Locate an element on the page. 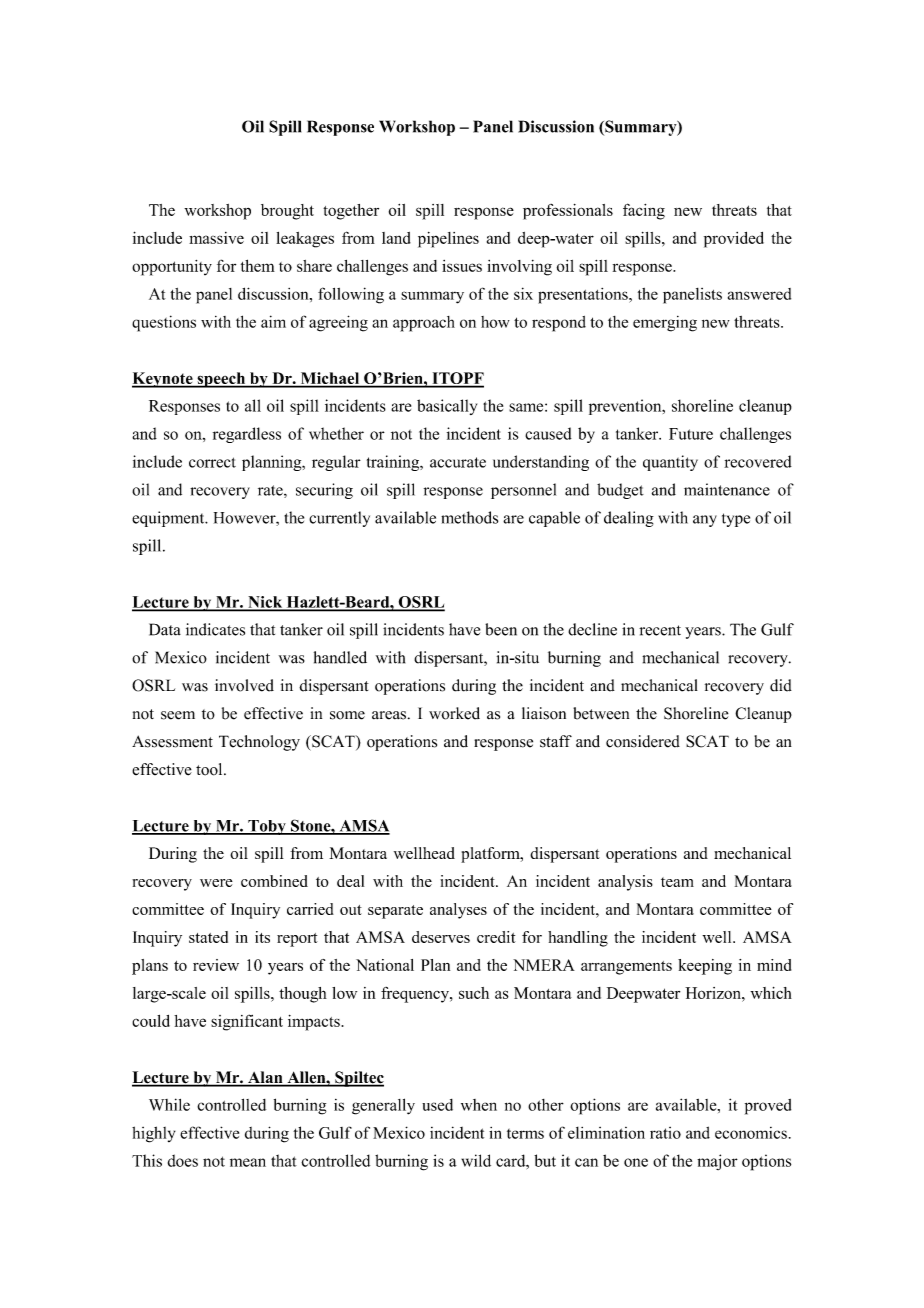 This page has width=924, height=1308. platform is located at coordinates (491, 855).
